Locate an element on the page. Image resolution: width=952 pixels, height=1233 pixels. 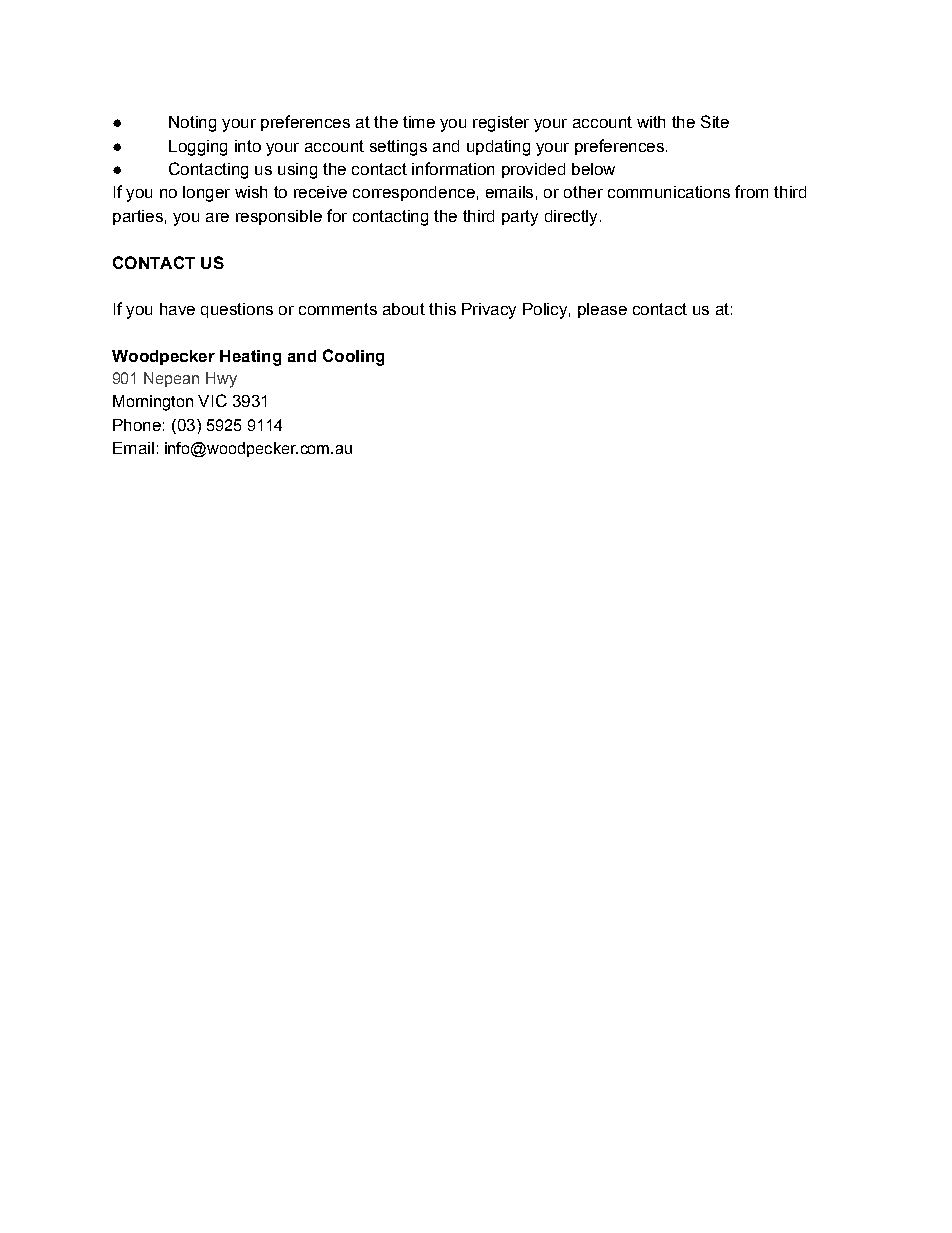
VIC is located at coordinates (212, 400).
